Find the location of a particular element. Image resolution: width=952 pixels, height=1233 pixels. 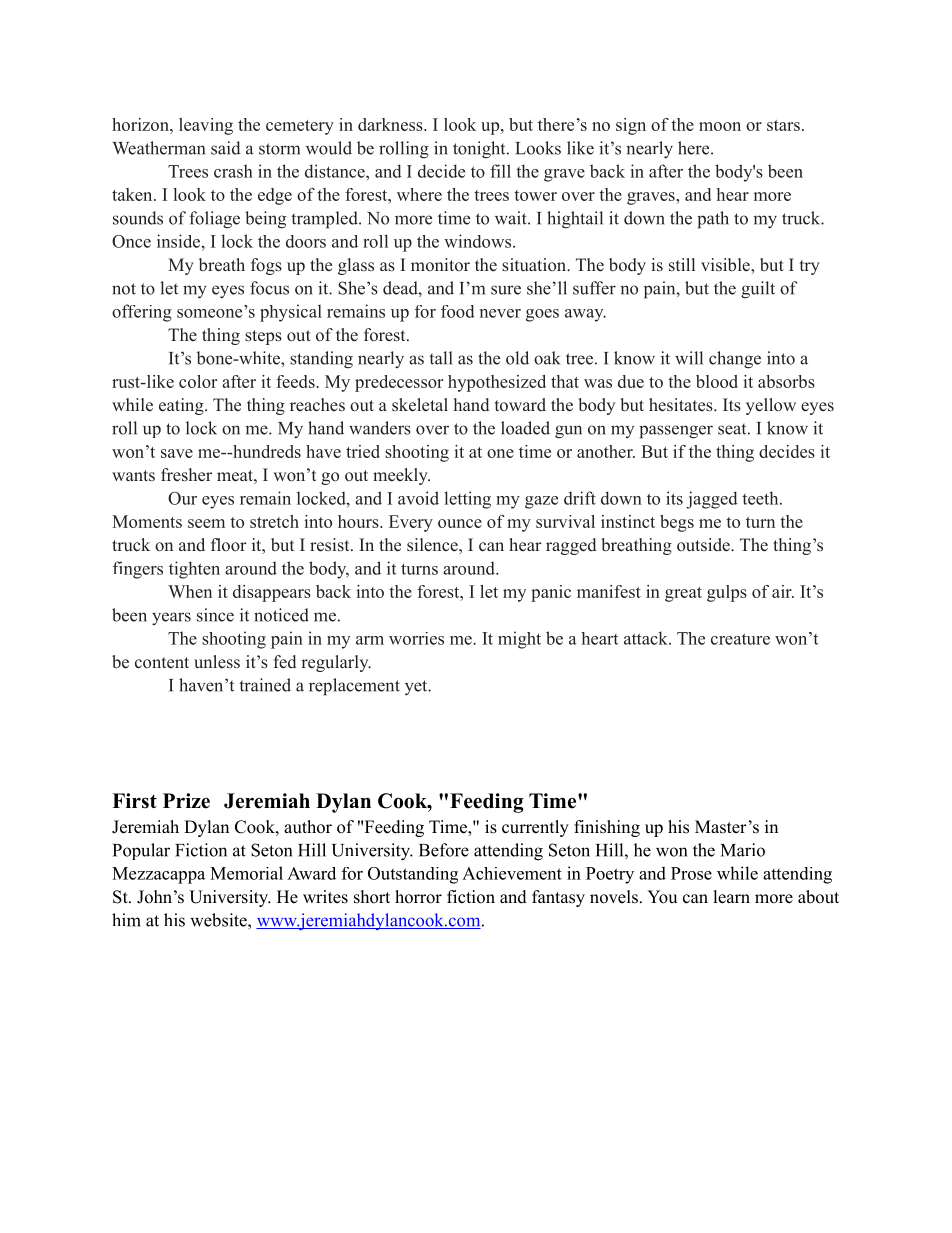

website is located at coordinates (219, 920).
